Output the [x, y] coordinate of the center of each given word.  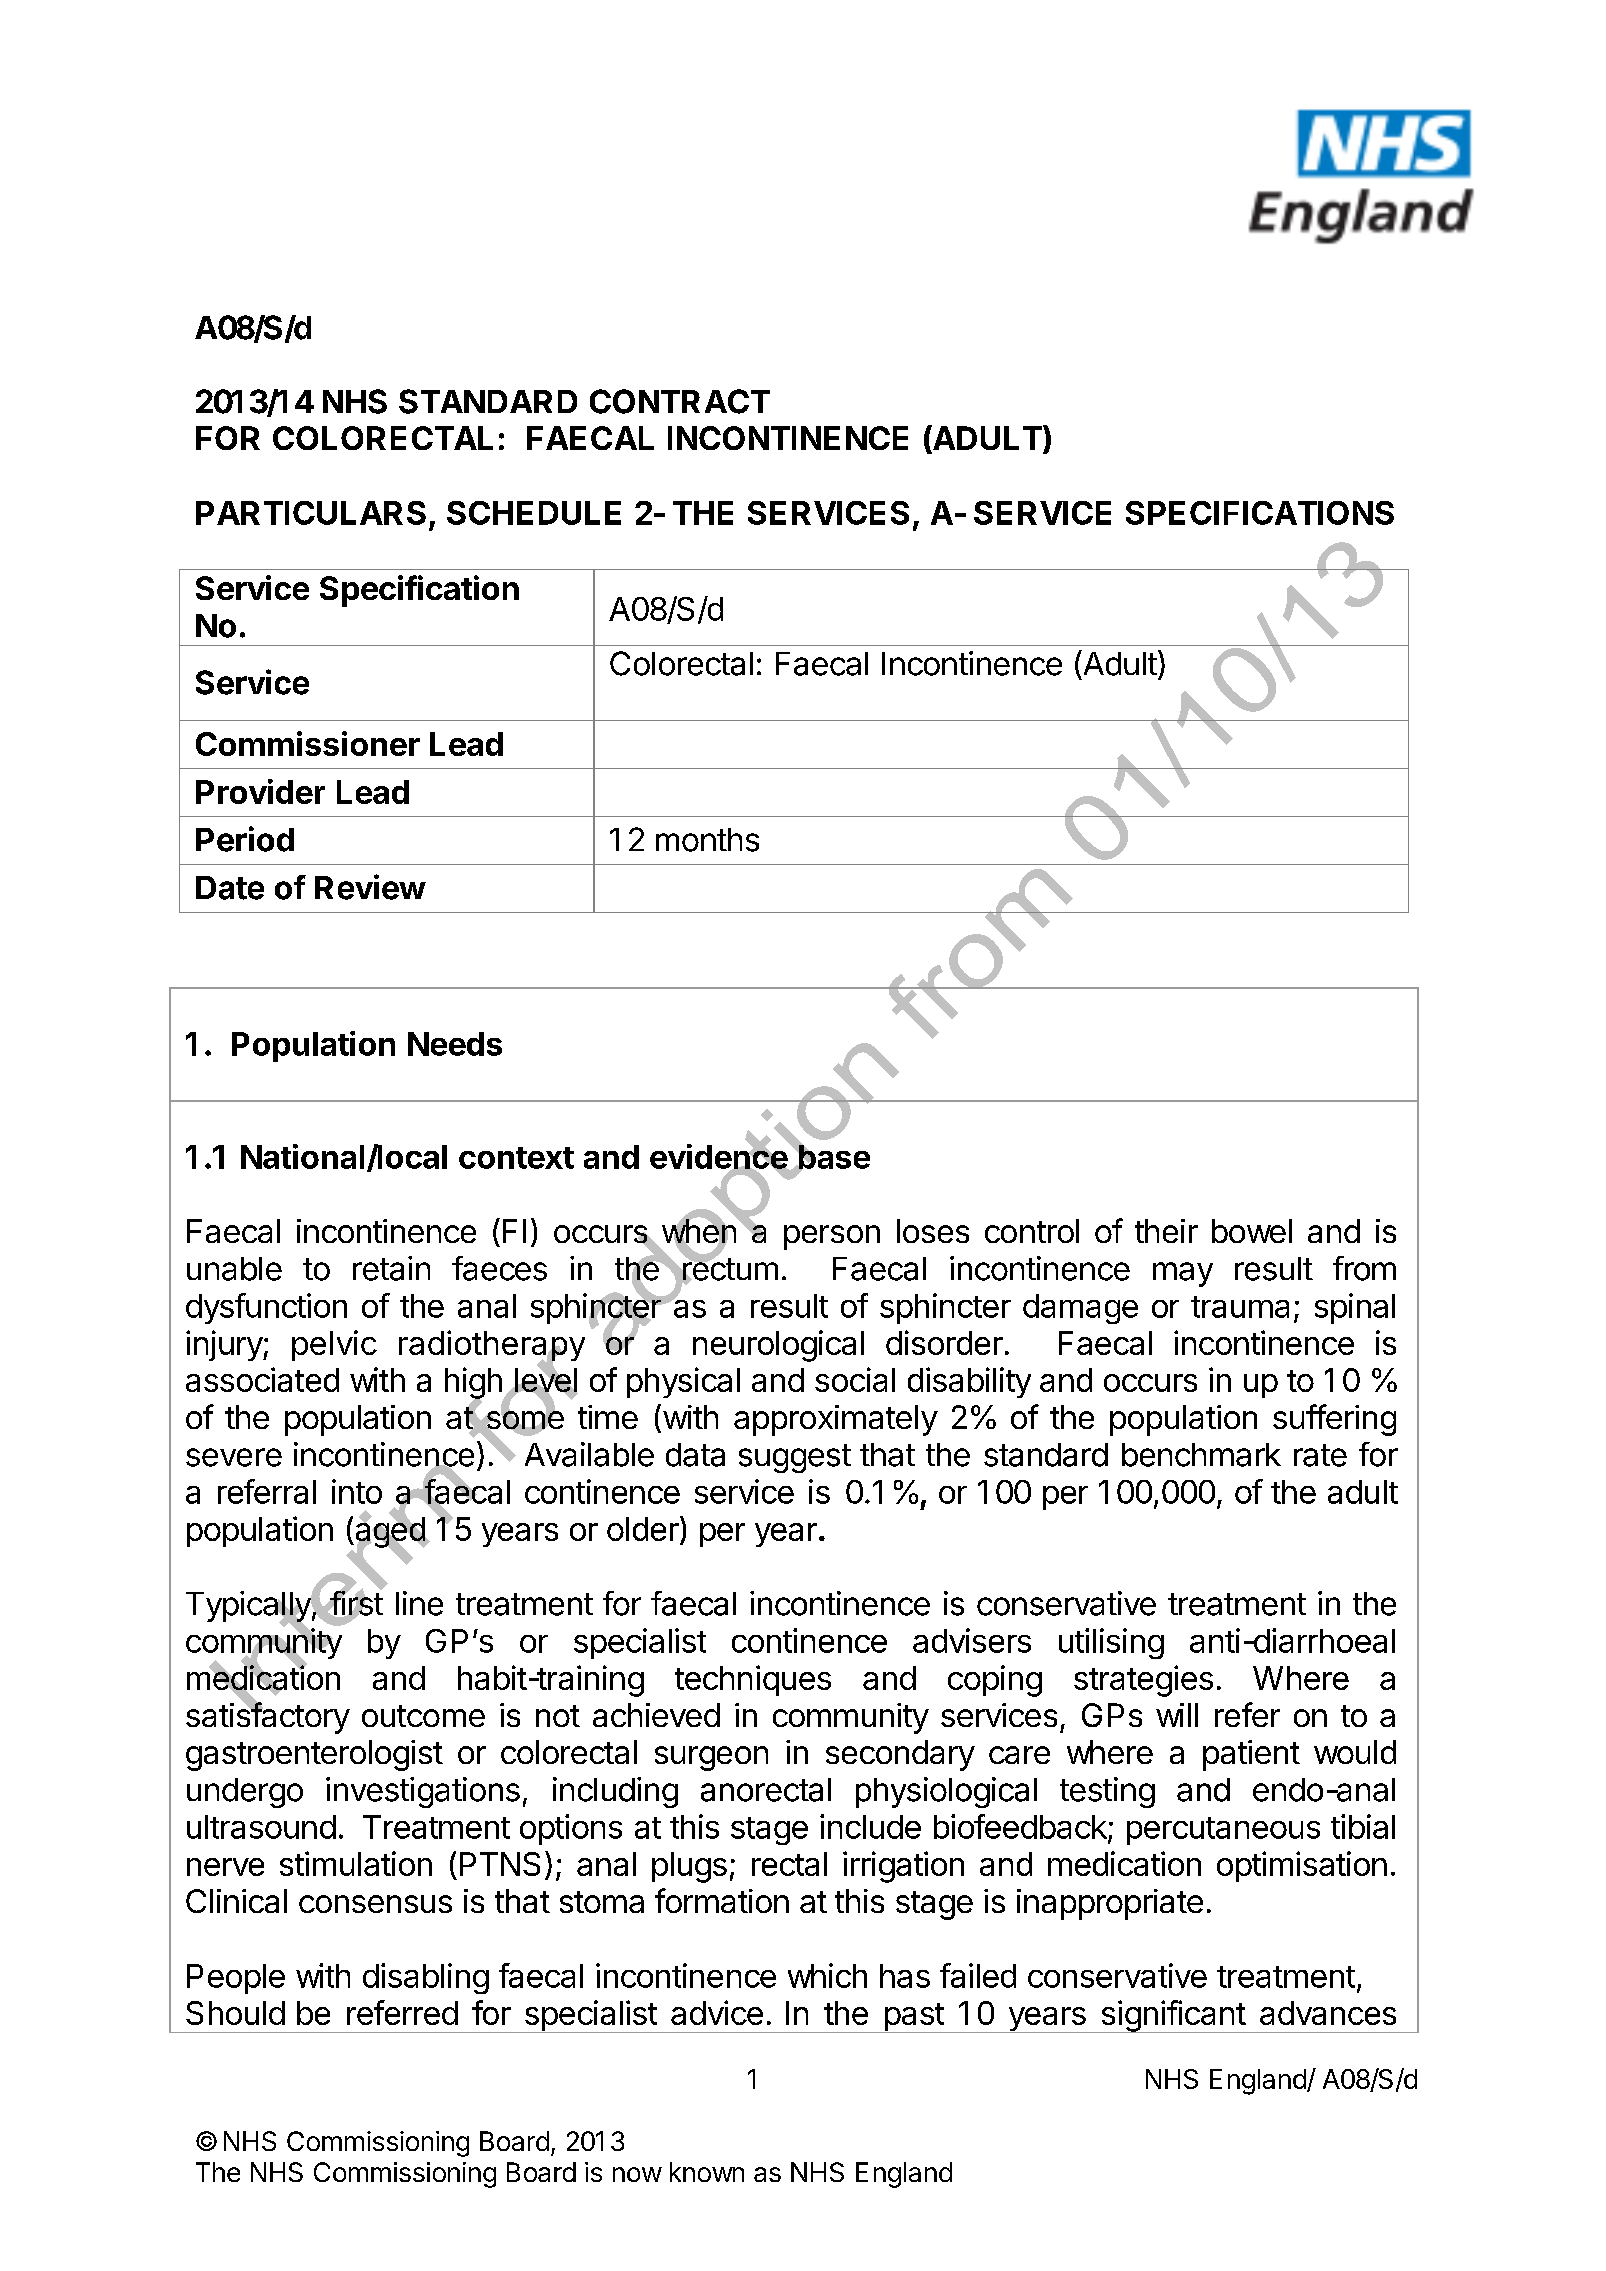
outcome [423, 1716]
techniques [753, 1680]
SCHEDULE [534, 513]
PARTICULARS [311, 513]
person [832, 1237]
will [1177, 1715]
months [707, 840]
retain [391, 1268]
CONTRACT [680, 401]
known [707, 2172]
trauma [1240, 1307]
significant [1173, 2016]
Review [370, 887]
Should [235, 2013]
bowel [1252, 1231]
